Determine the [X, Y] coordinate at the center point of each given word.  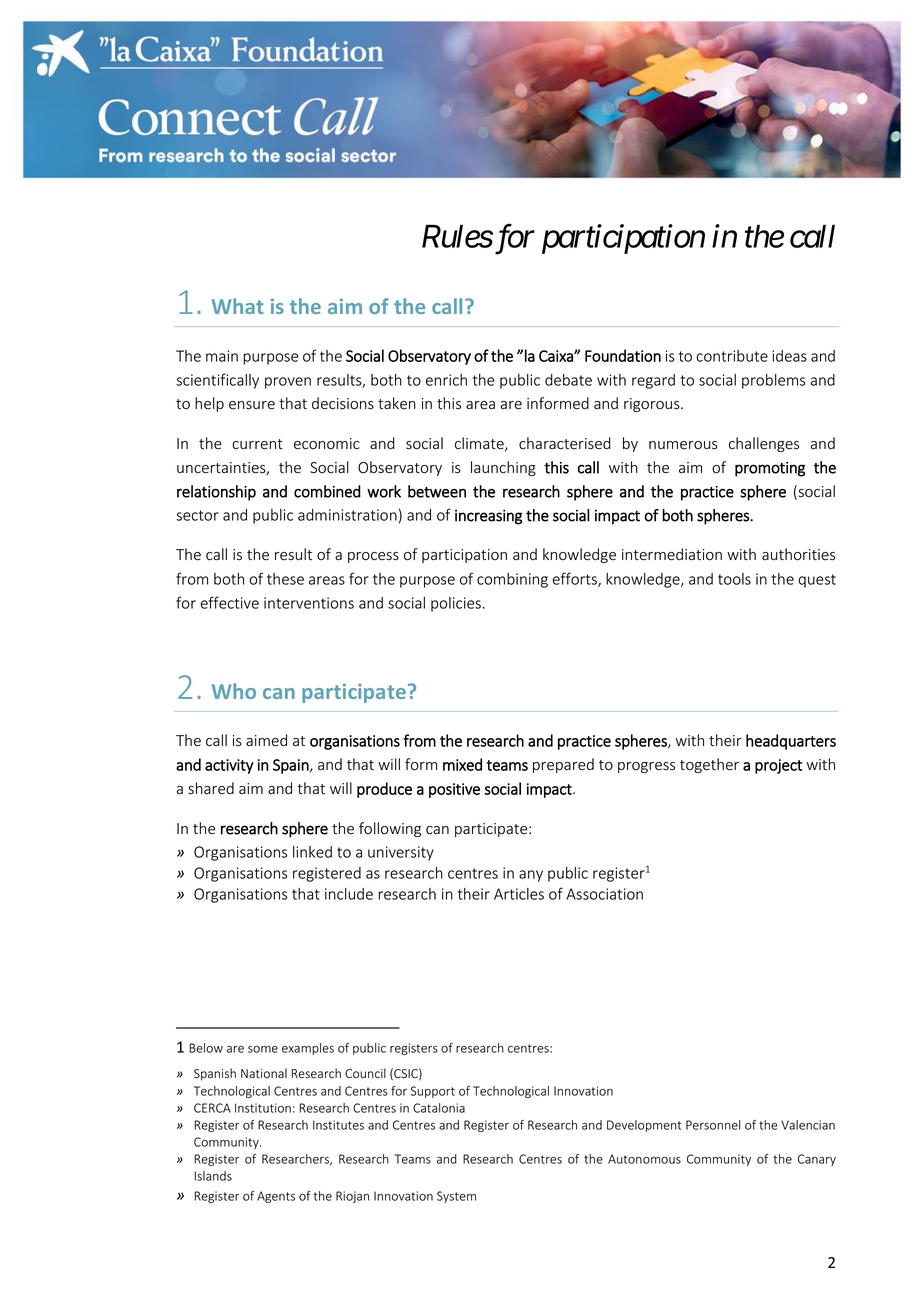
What [238, 306]
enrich [446, 380]
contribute [732, 356]
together [709, 765]
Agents [276, 1197]
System [456, 1197]
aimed [266, 740]
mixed [462, 764]
